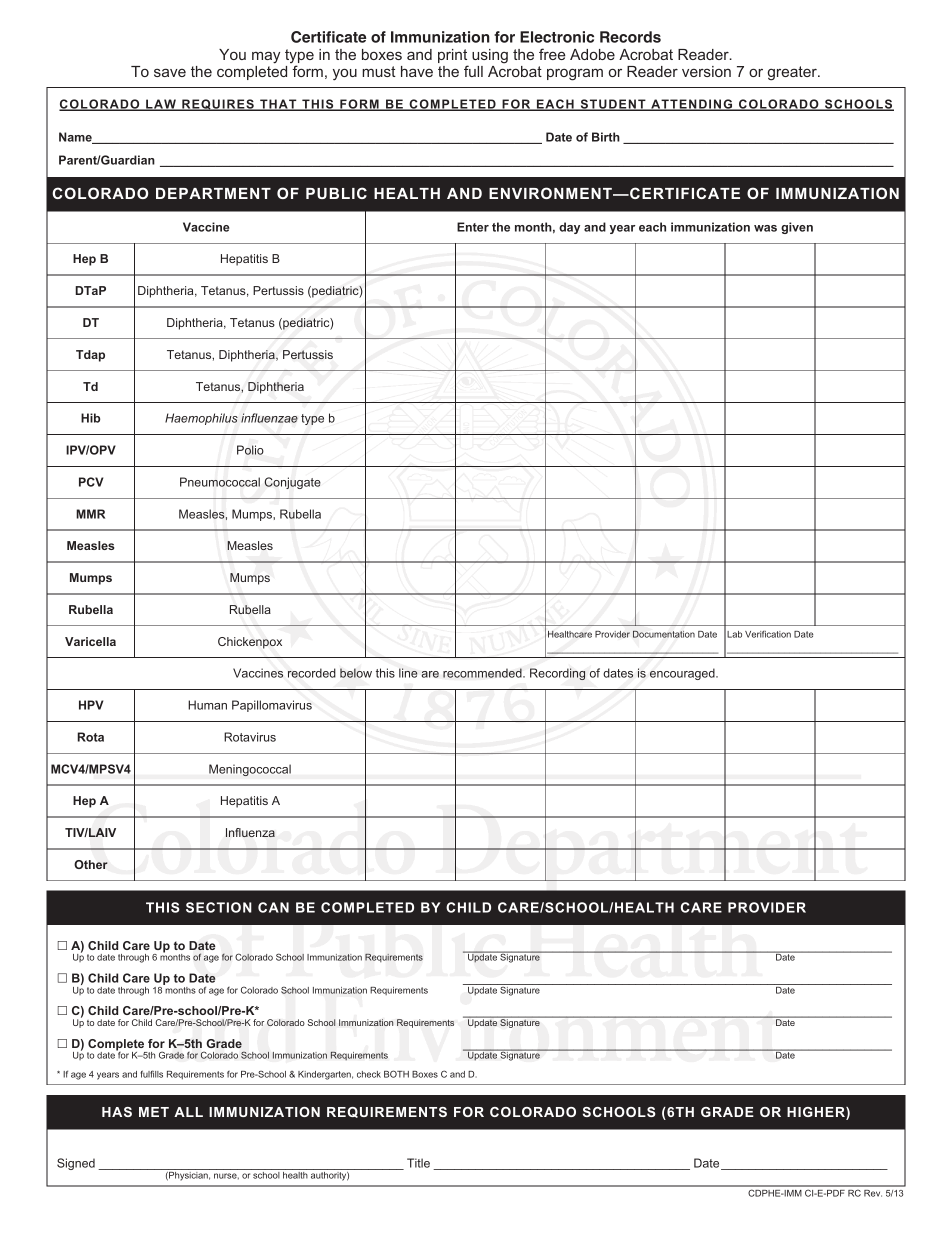 Image resolution: width=952 pixels, height=1233 pixels. Describe the element at coordinates (453, 57) in the image. I see `print` at that location.
